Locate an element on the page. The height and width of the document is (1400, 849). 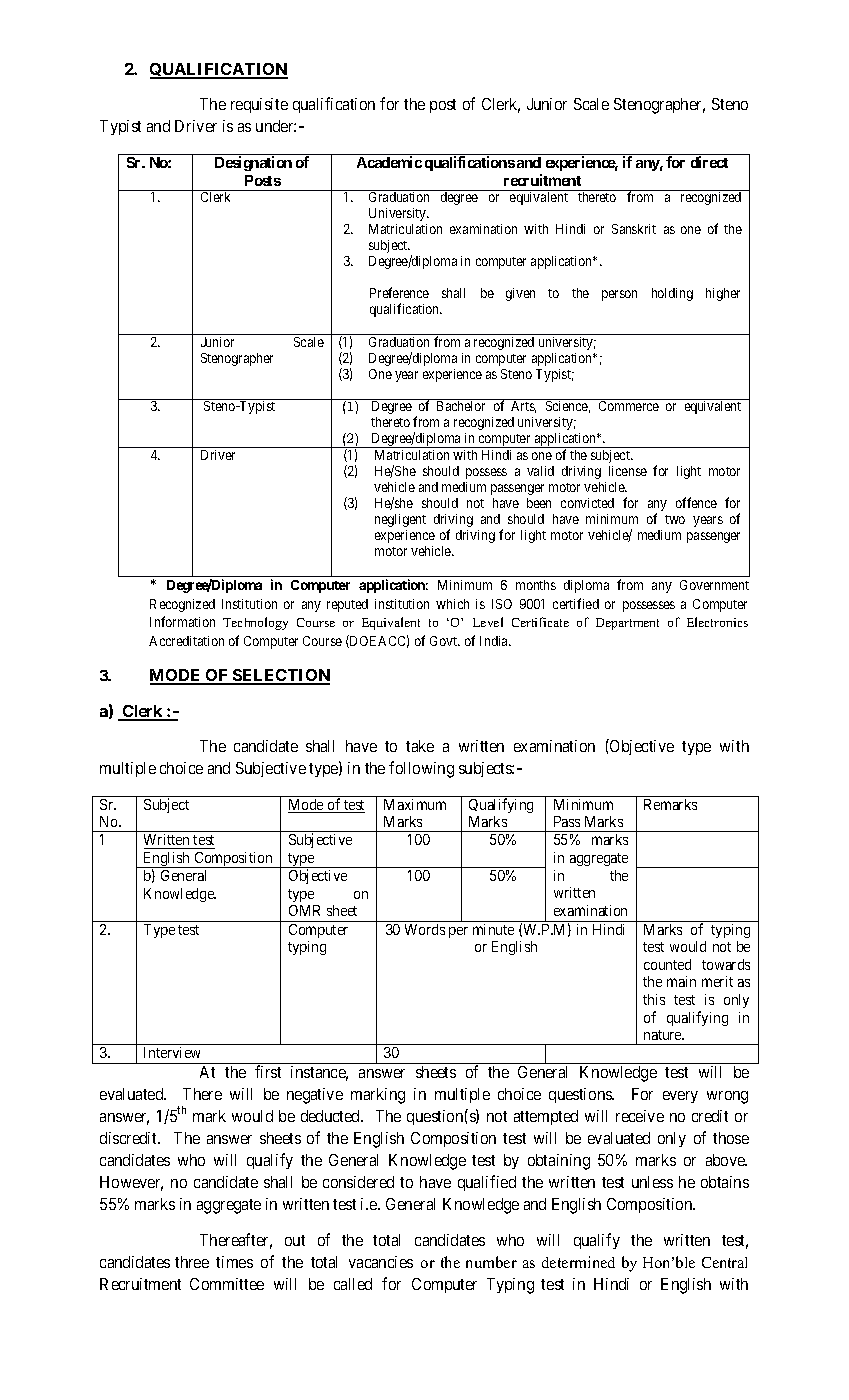
number is located at coordinates (491, 1262).
